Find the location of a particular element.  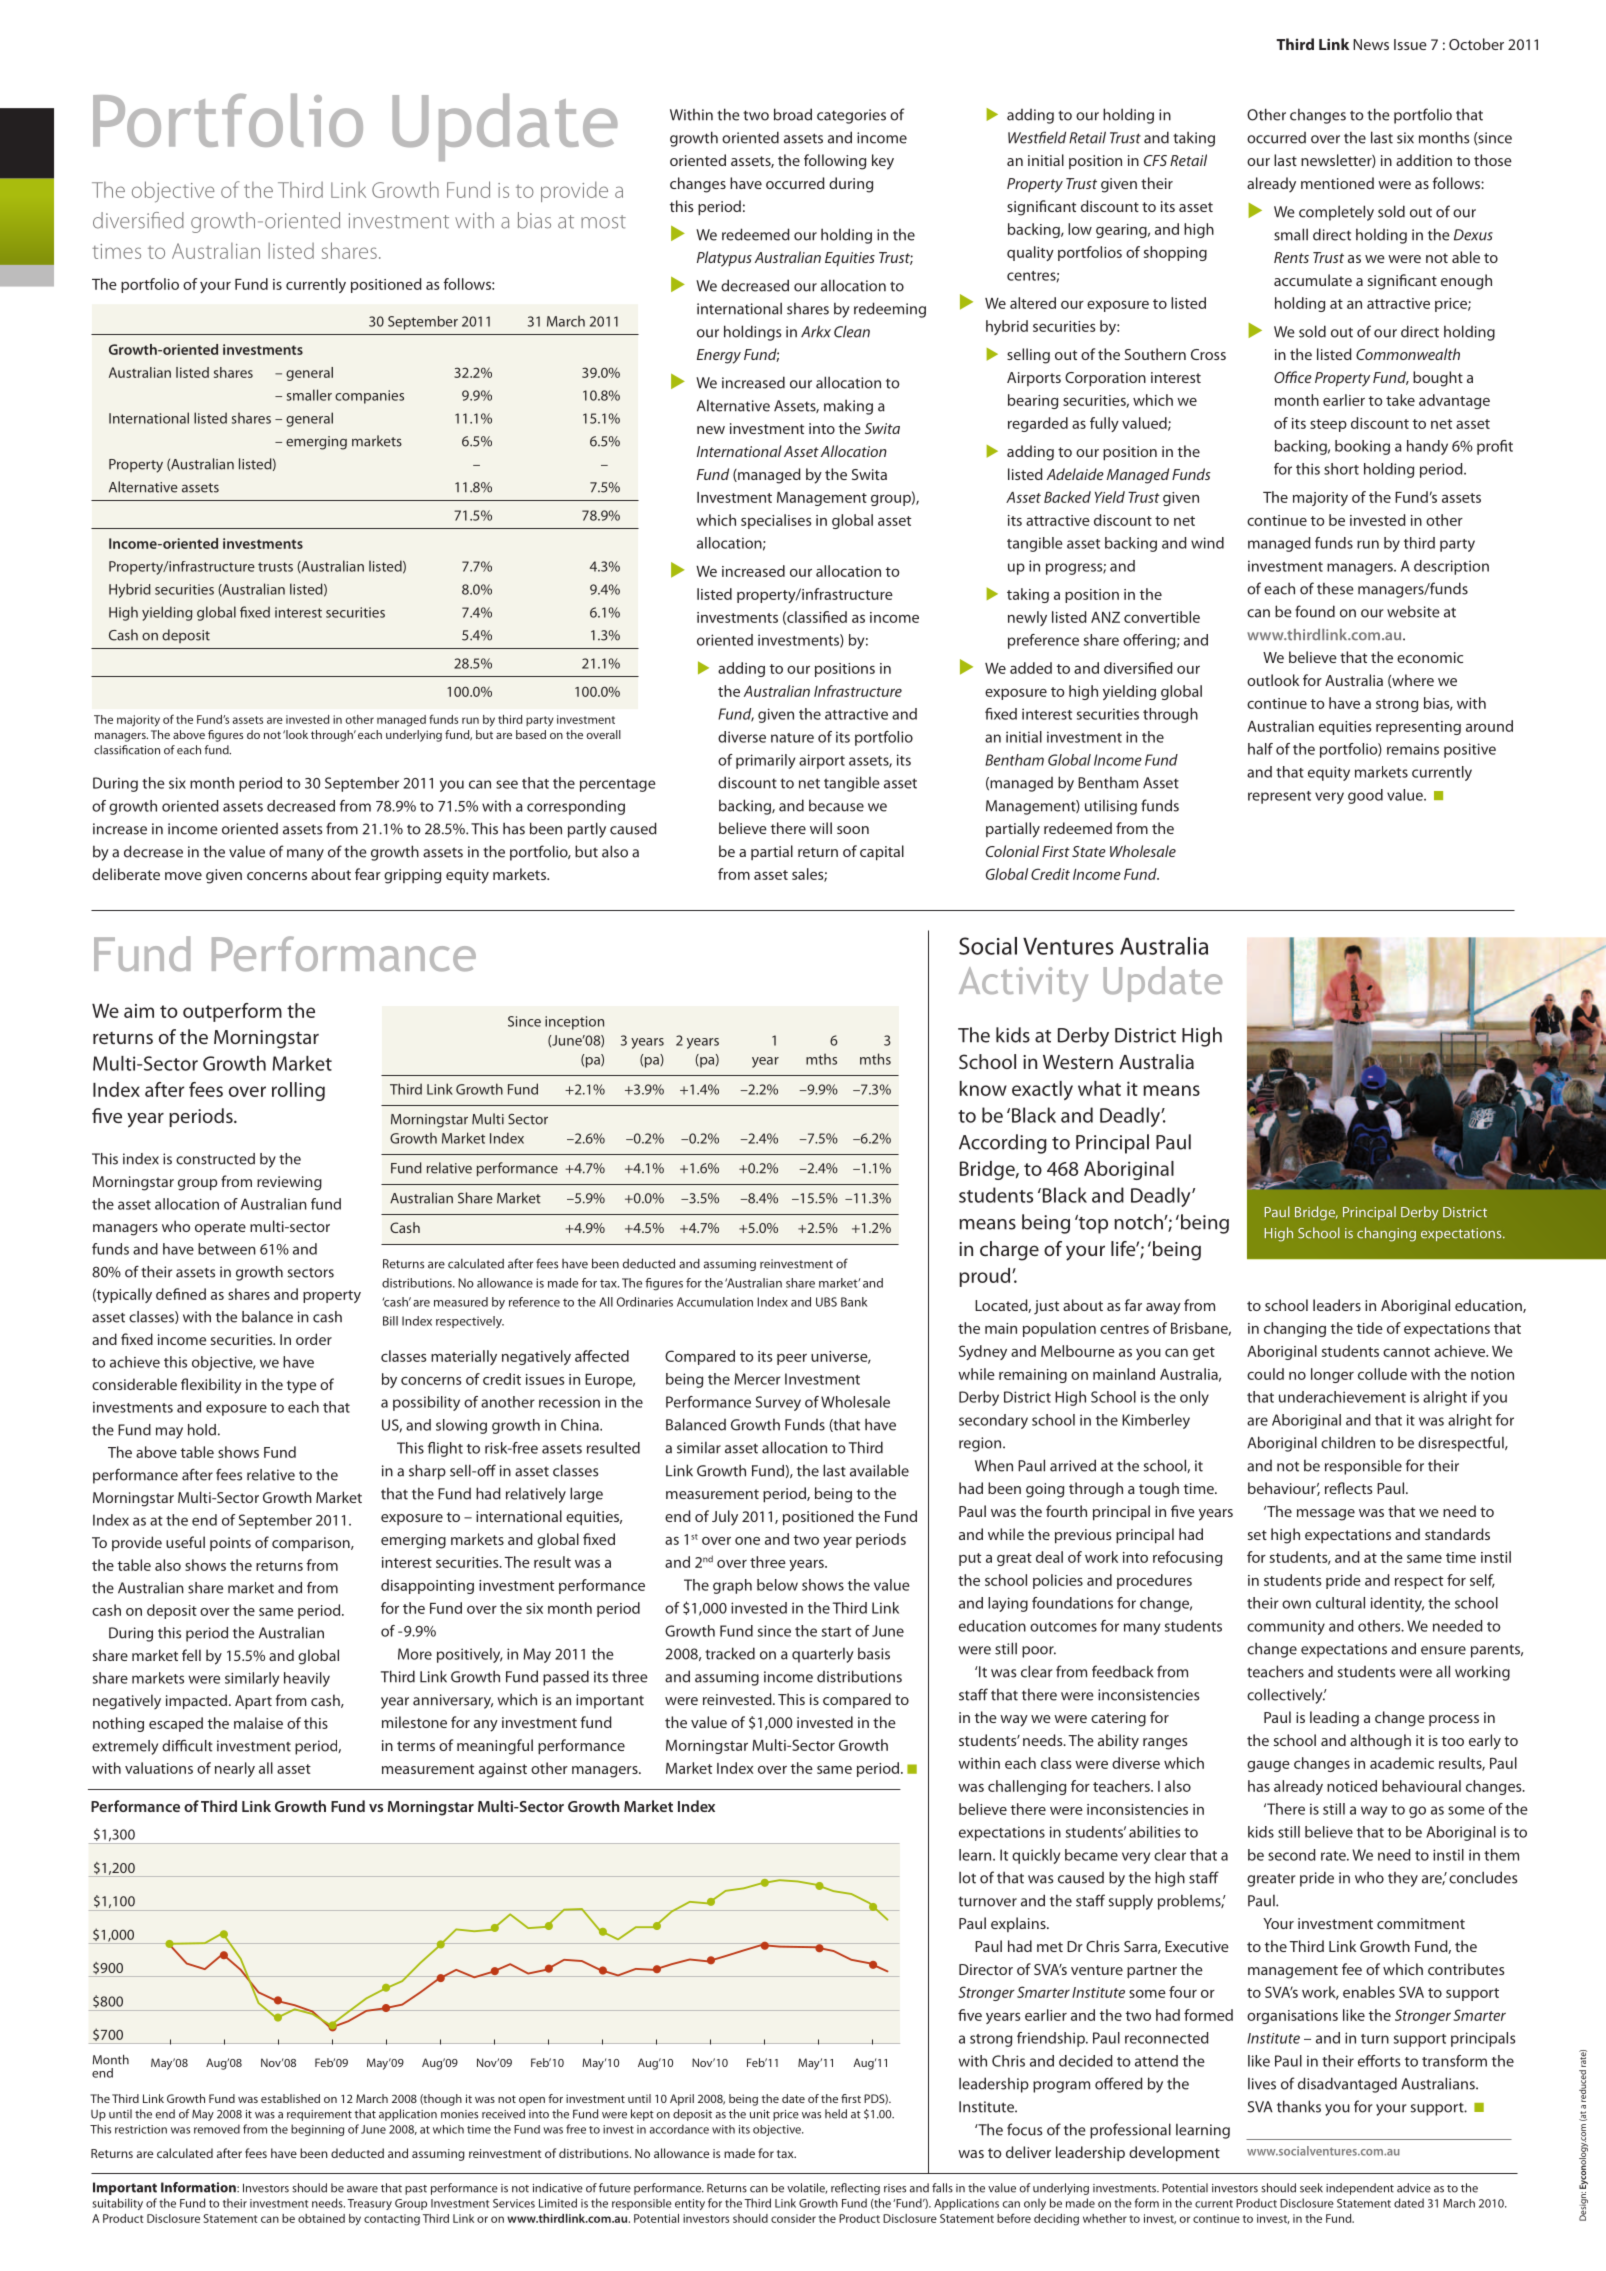

held is located at coordinates (836, 2114).
